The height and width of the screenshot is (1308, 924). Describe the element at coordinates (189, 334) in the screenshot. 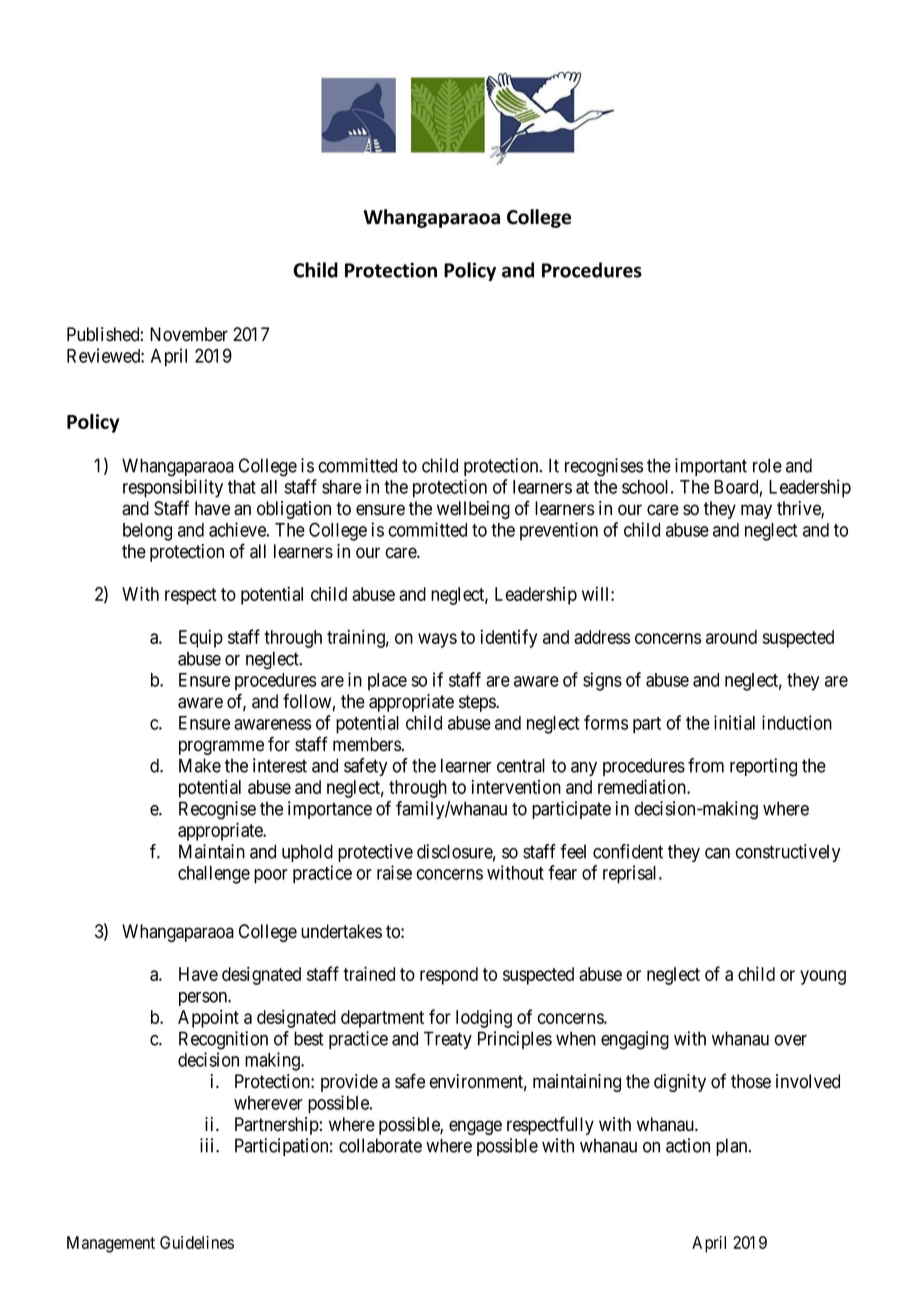

I see `November` at that location.
